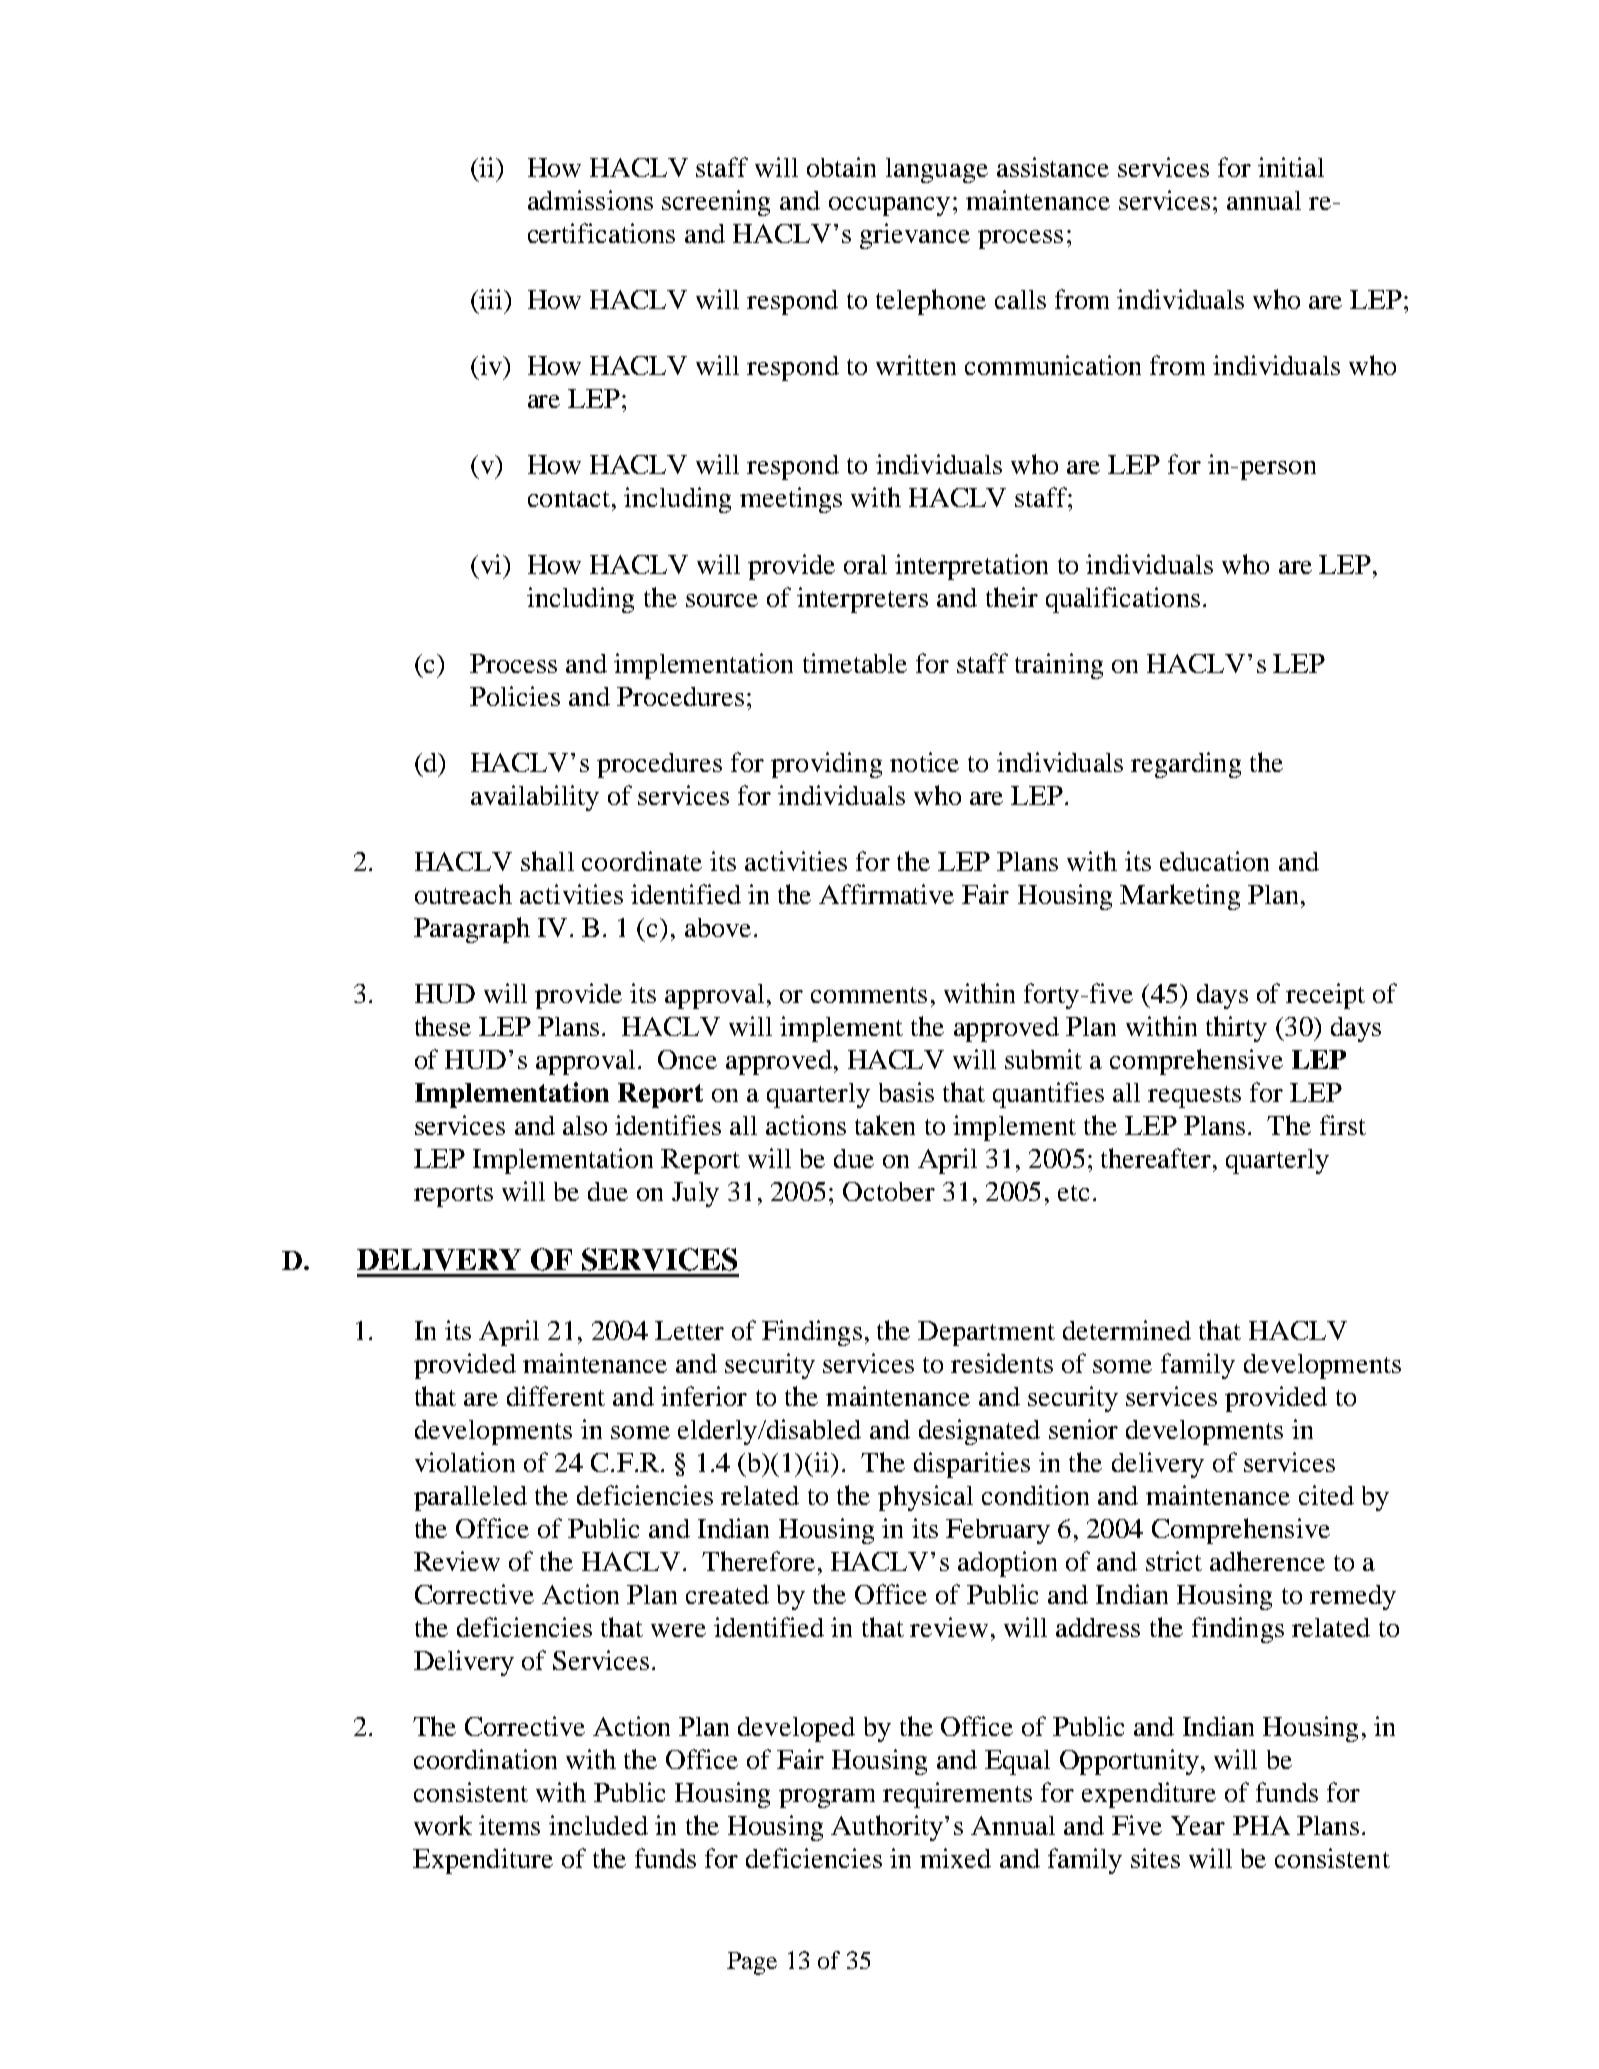 The image size is (1599, 2069). I want to click on basis, so click(906, 1092).
